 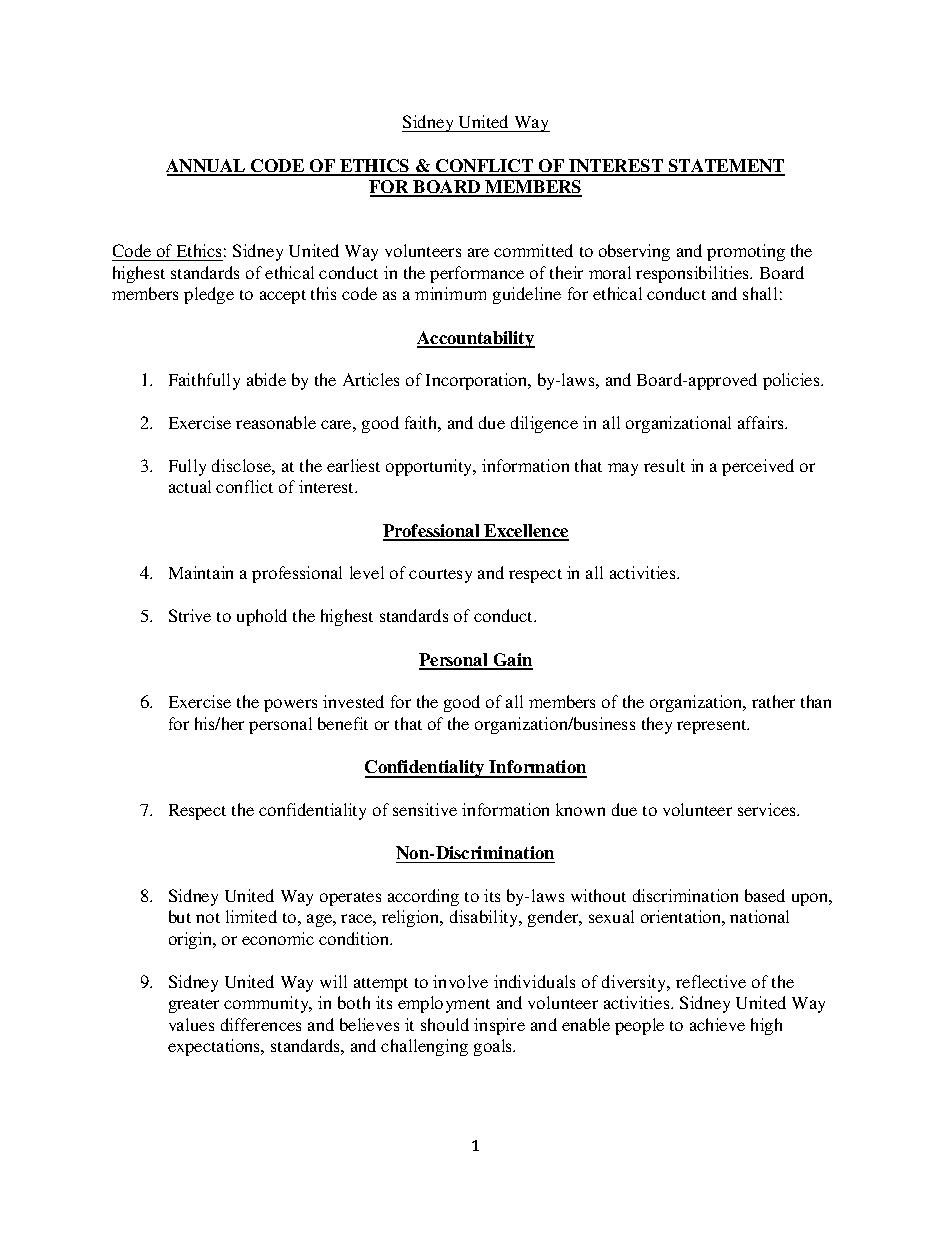 I want to click on courtesy, so click(x=440, y=576).
